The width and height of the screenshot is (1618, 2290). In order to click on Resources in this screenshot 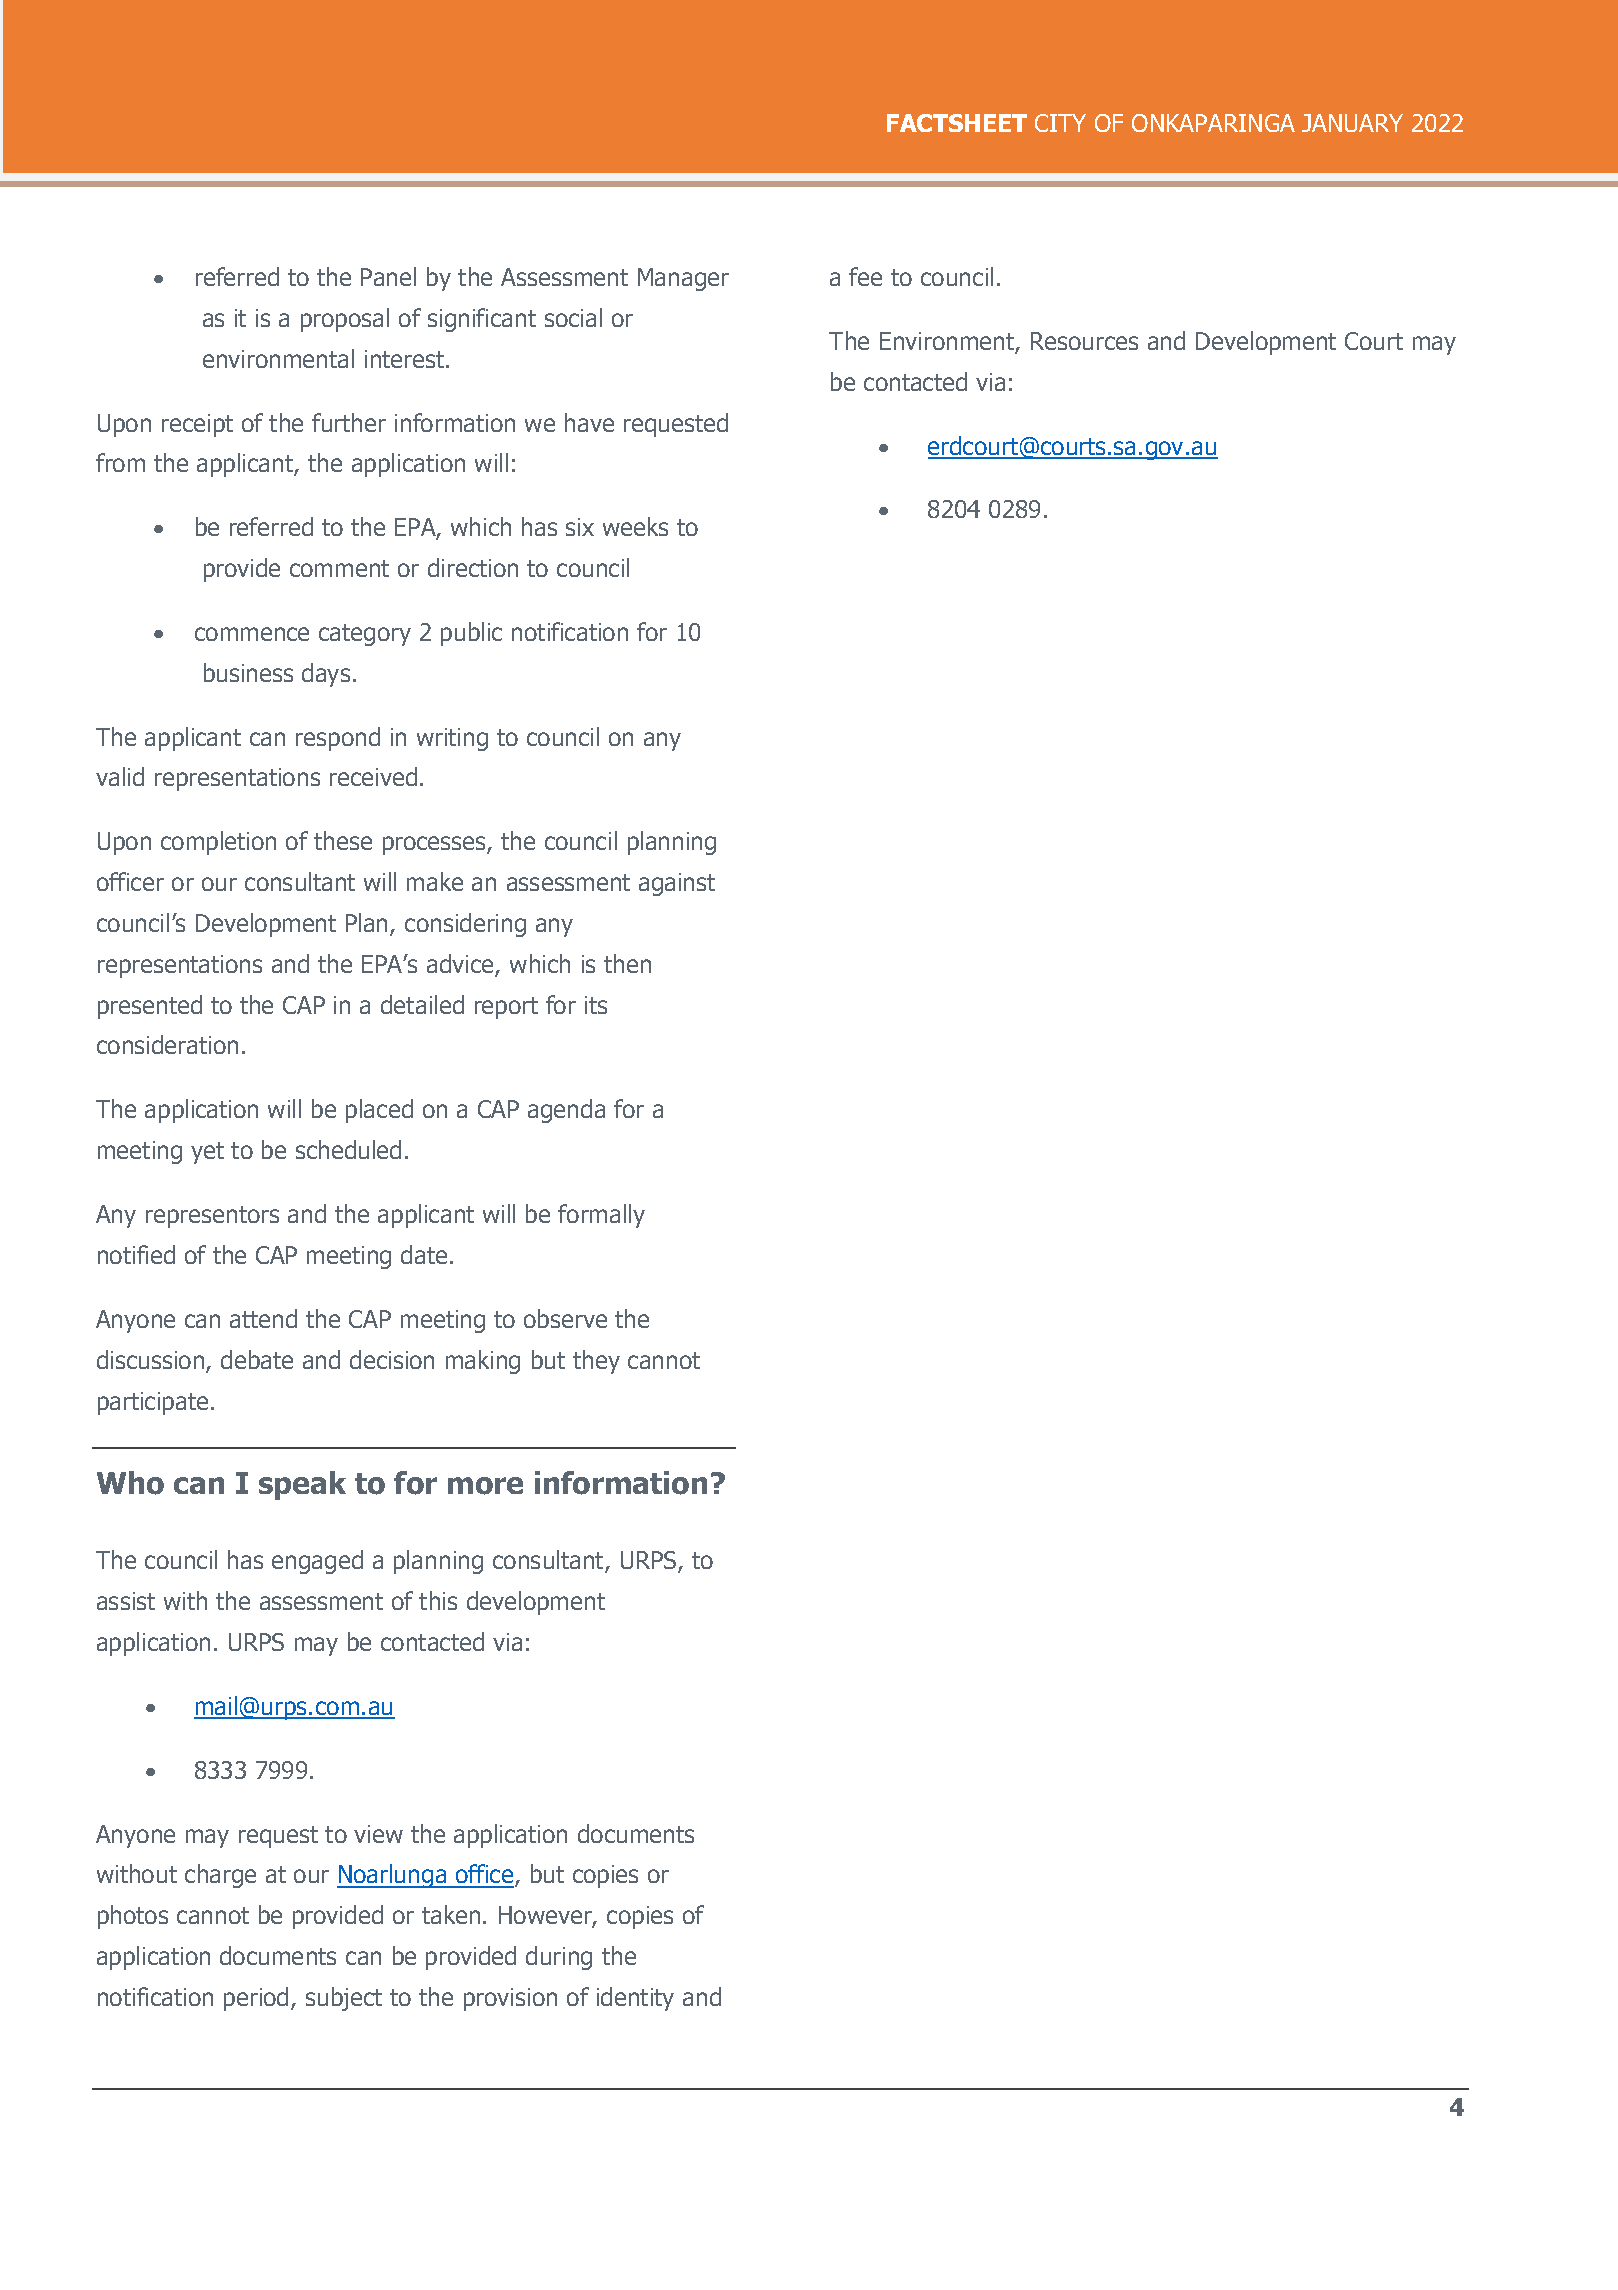, I will do `click(1084, 341)`.
